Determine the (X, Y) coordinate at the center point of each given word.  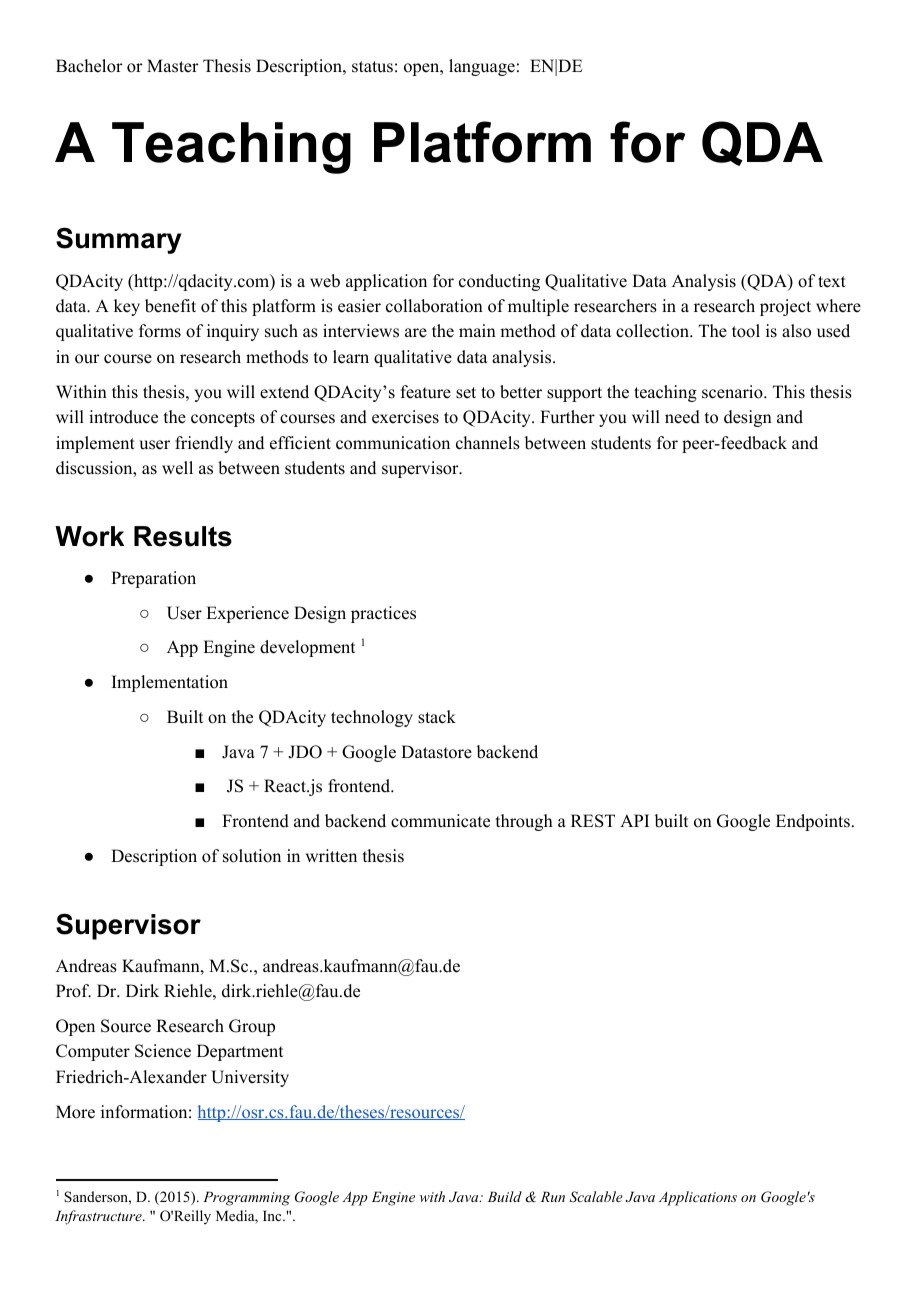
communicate (440, 821)
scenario (732, 392)
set (466, 393)
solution (252, 856)
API (634, 820)
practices (383, 614)
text (832, 282)
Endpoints (813, 822)
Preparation (153, 579)
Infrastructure (99, 1217)
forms (160, 331)
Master (173, 66)
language (482, 67)
